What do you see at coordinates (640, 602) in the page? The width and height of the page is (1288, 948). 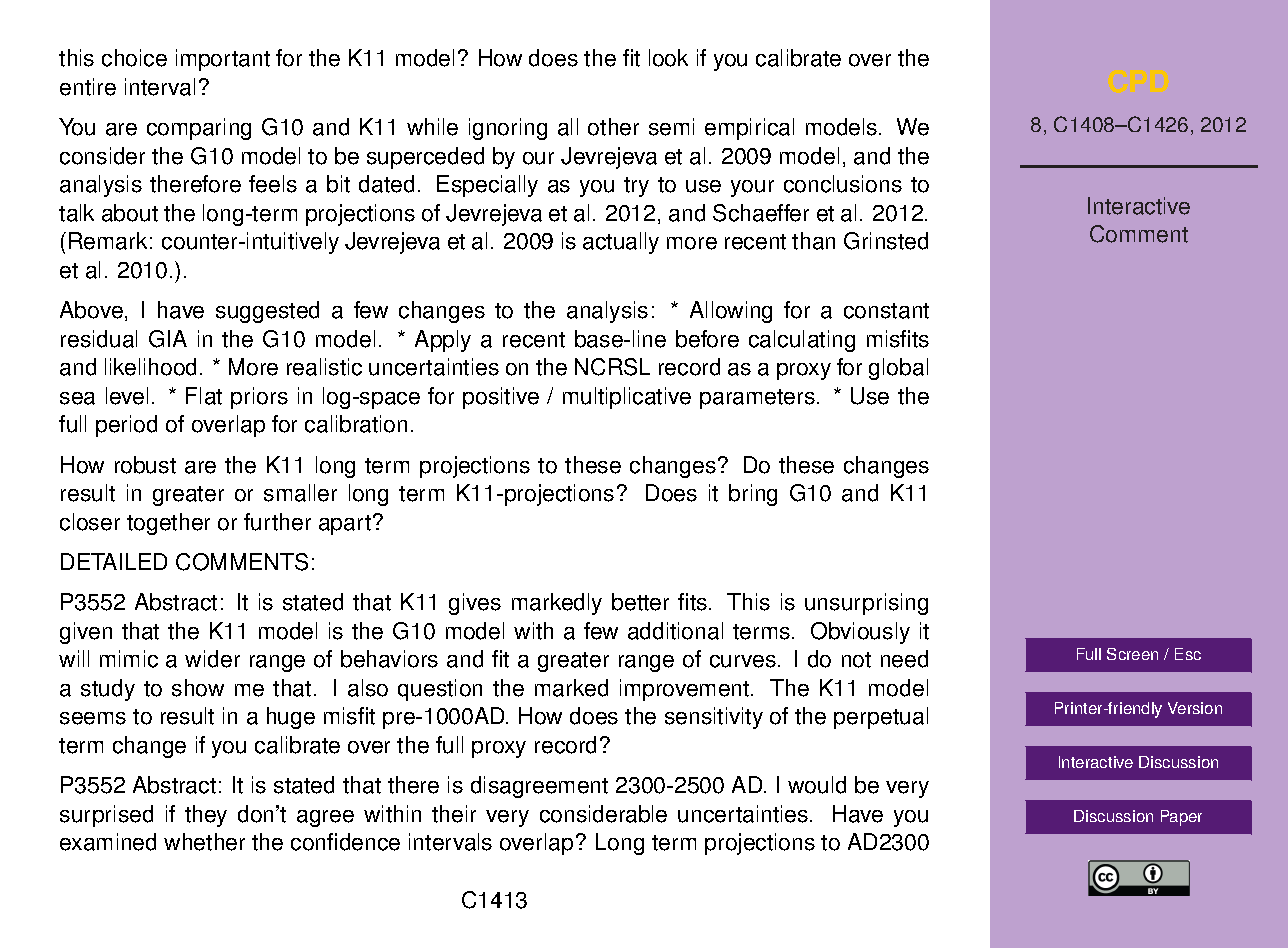 I see `better` at bounding box center [640, 602].
